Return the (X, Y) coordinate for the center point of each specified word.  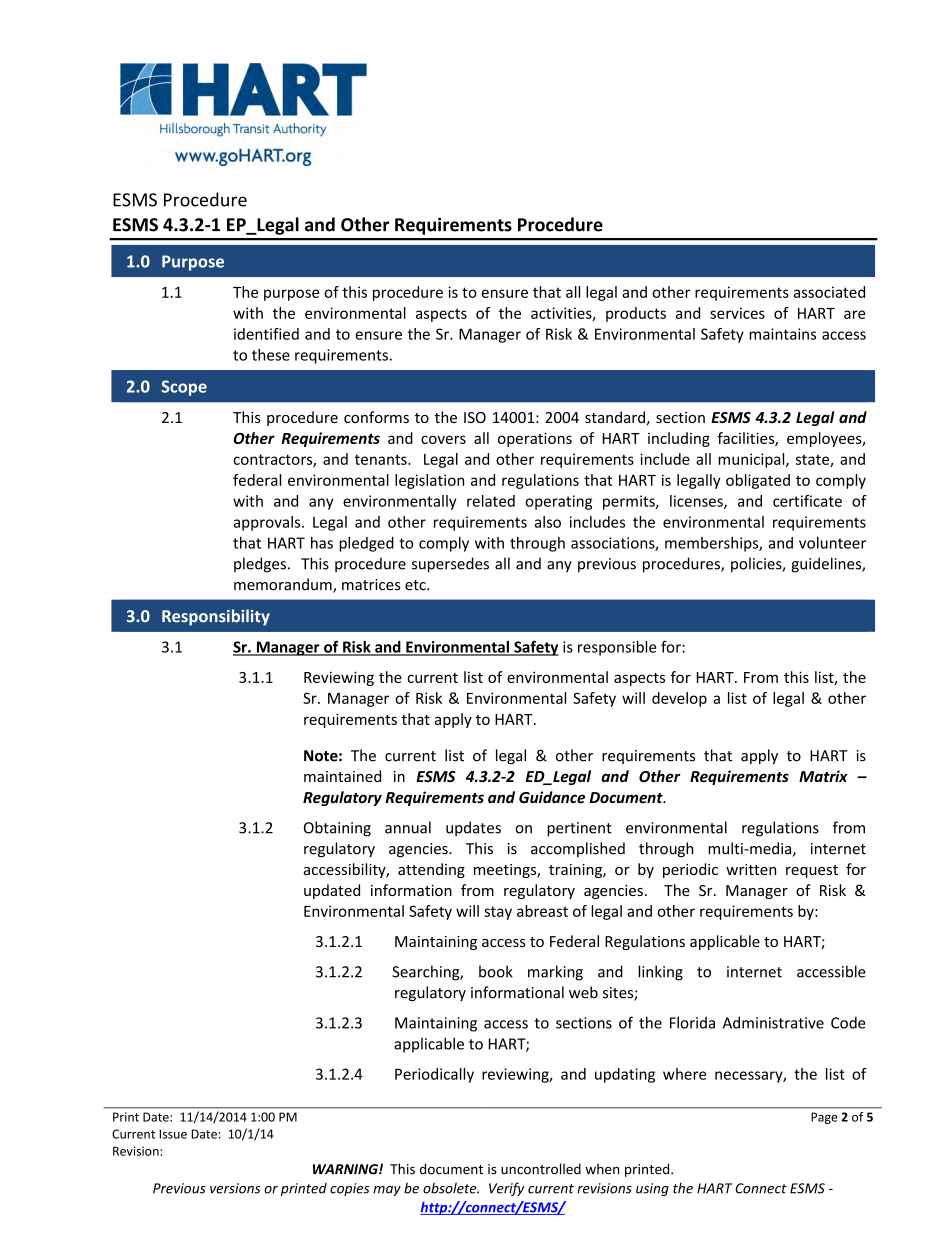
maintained (342, 776)
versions (235, 1188)
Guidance (552, 797)
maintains (782, 334)
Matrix (823, 776)
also (547, 522)
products (636, 314)
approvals (268, 523)
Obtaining (337, 829)
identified (266, 334)
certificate (807, 501)
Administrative (773, 1022)
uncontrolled (541, 1169)
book (496, 971)
